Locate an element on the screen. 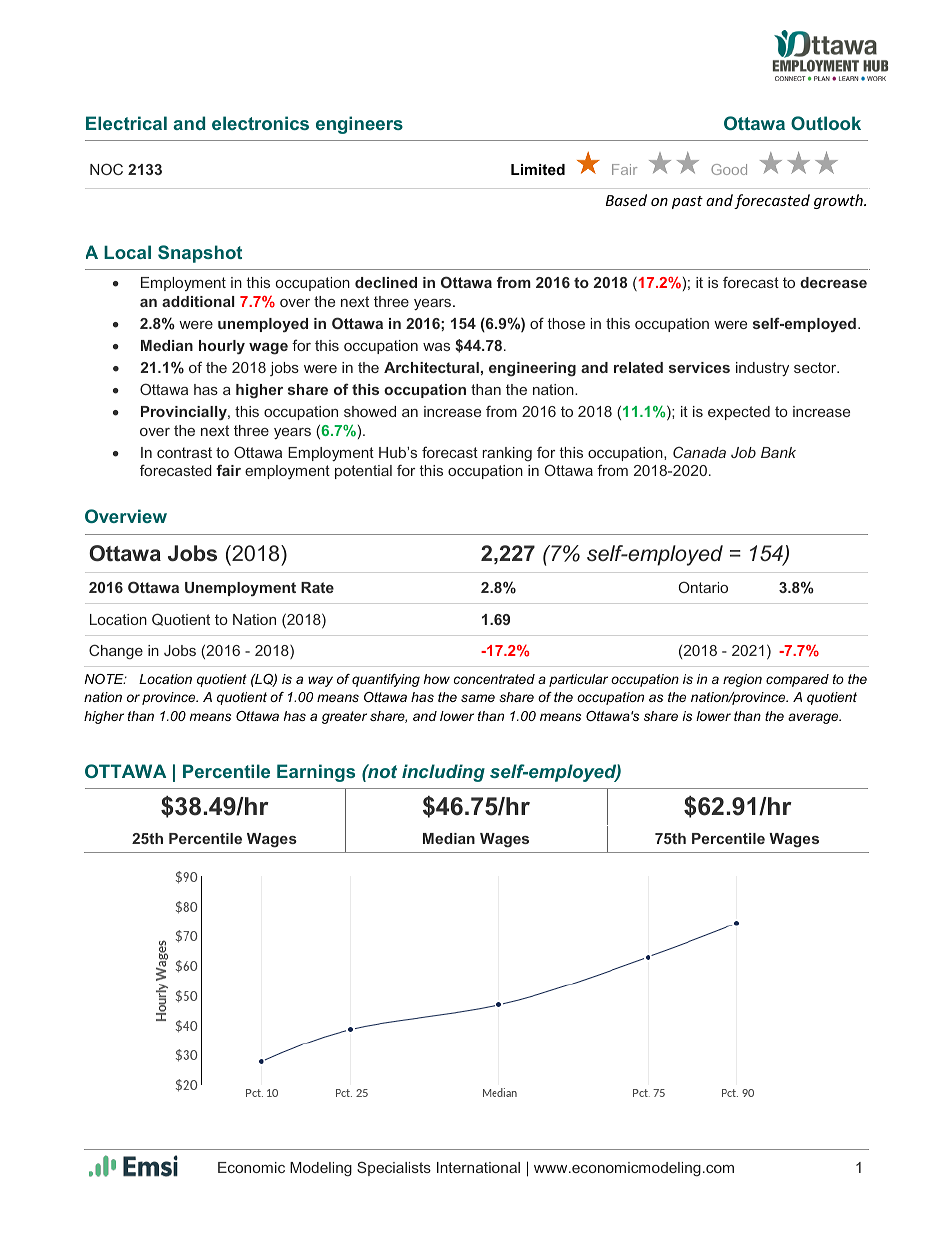 This screenshot has height=1233, width=952. Electrical is located at coordinates (126, 123).
